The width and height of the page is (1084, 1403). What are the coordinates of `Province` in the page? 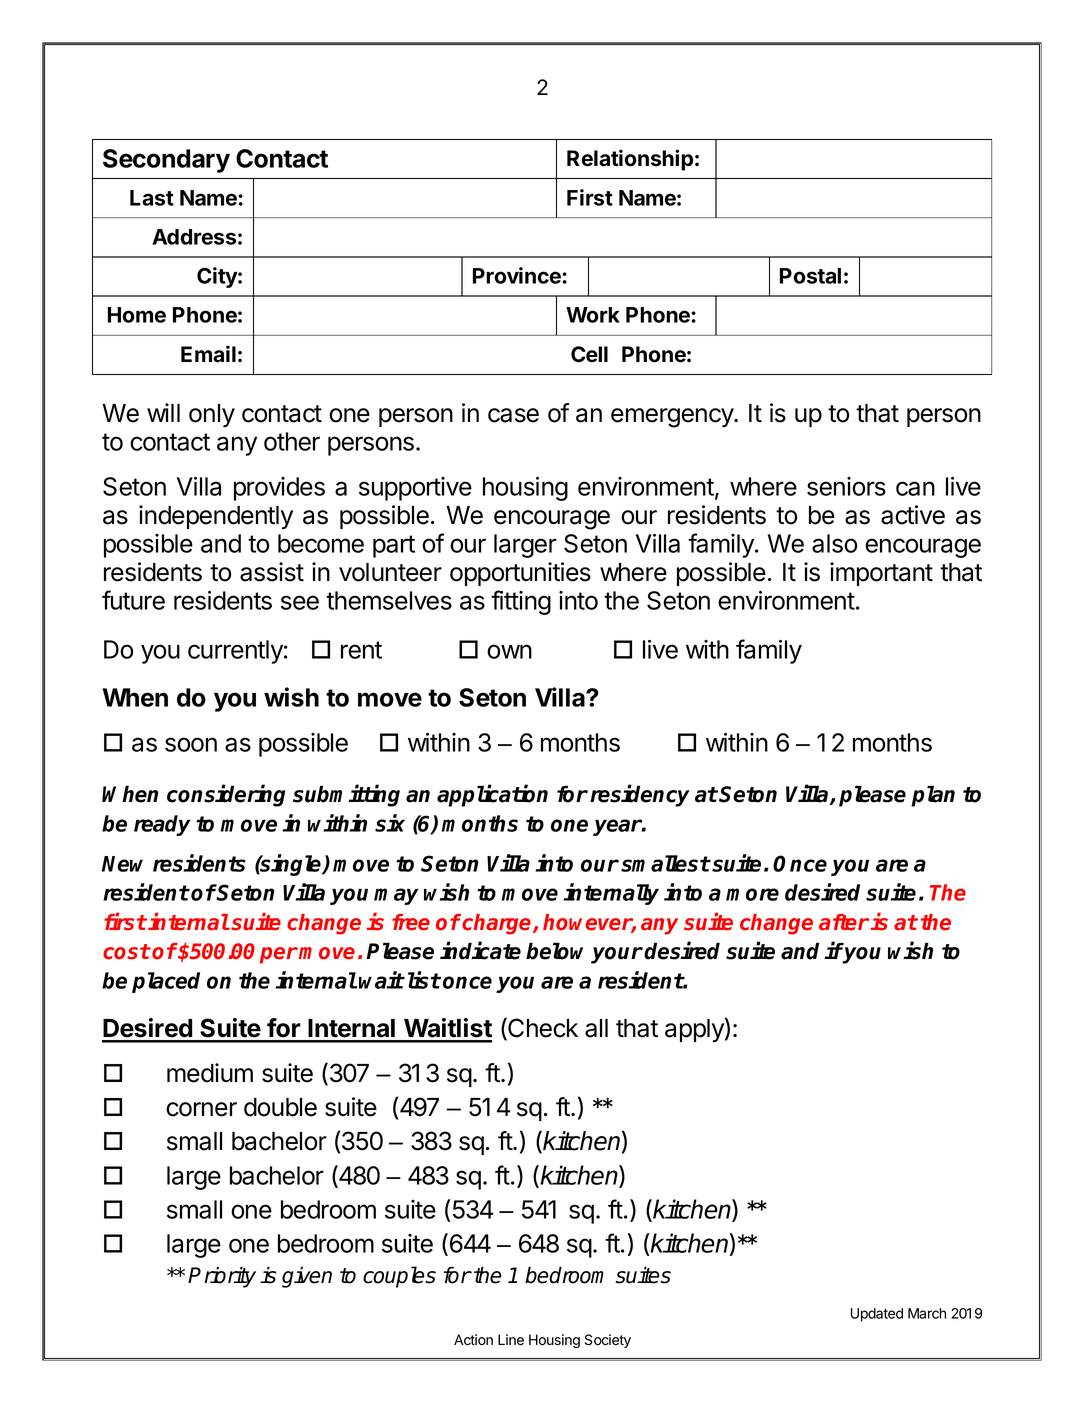 It's located at (518, 275).
